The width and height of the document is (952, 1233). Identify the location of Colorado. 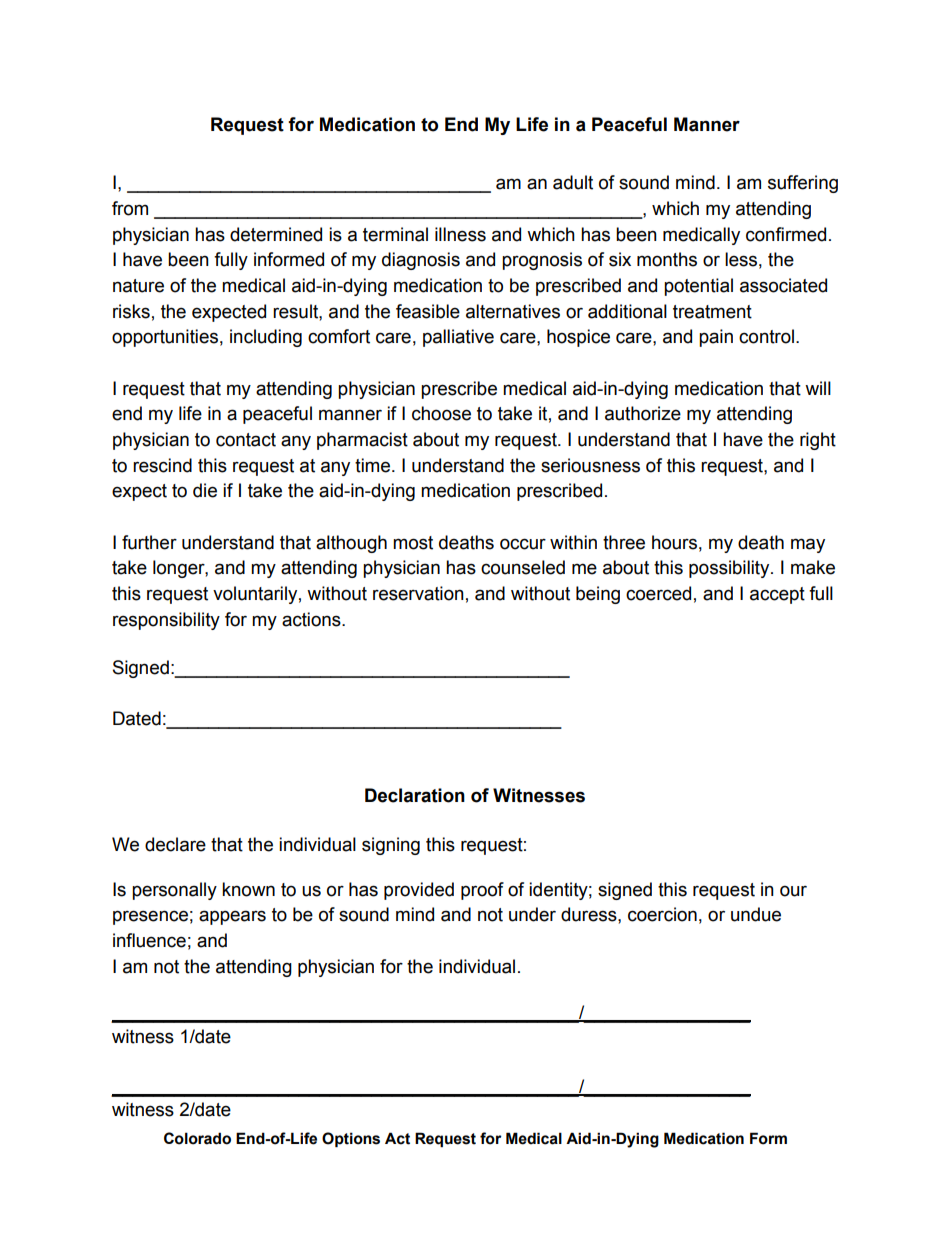
(197, 1138).
